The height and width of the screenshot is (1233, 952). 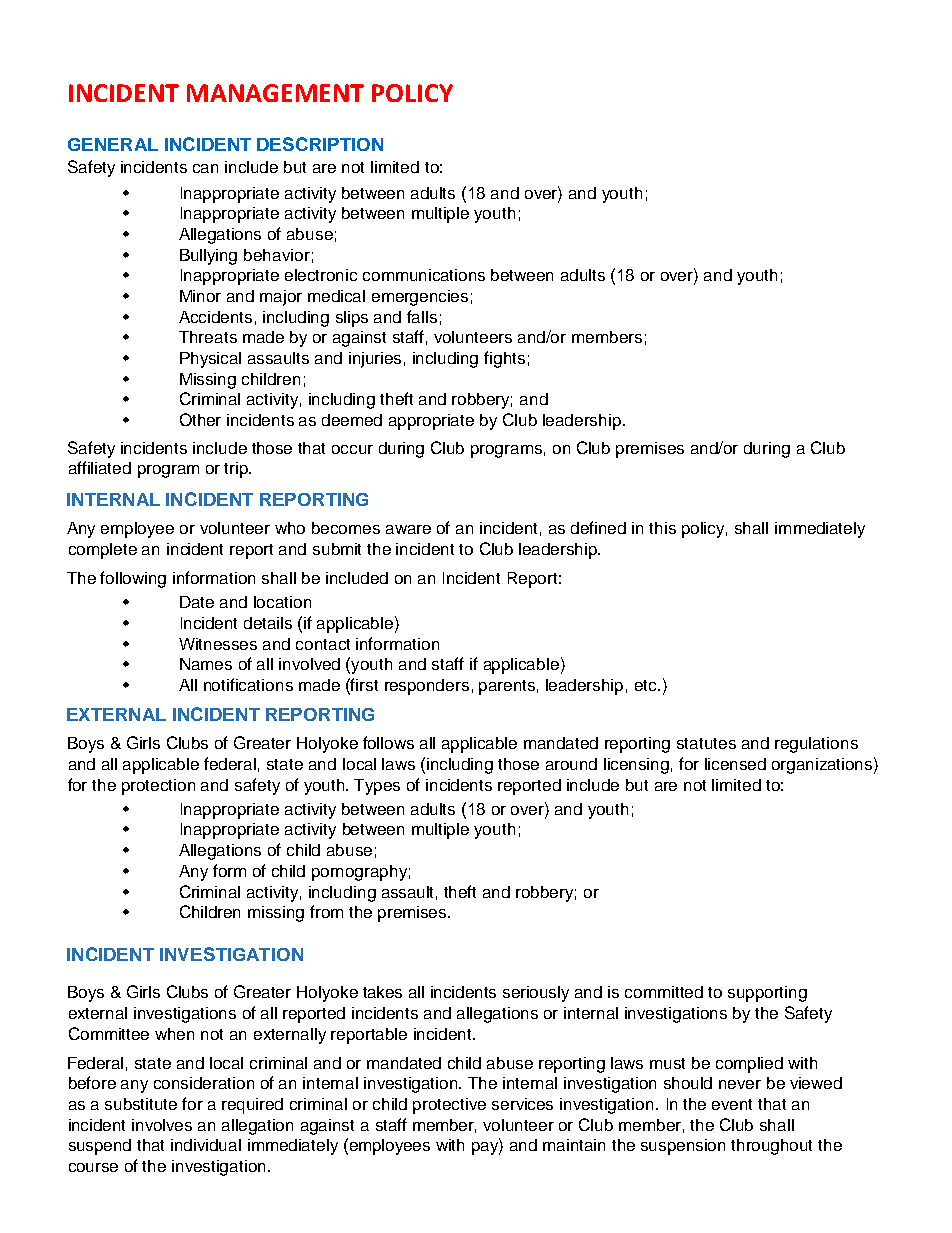 What do you see at coordinates (662, 528) in the screenshot?
I see `this` at bounding box center [662, 528].
